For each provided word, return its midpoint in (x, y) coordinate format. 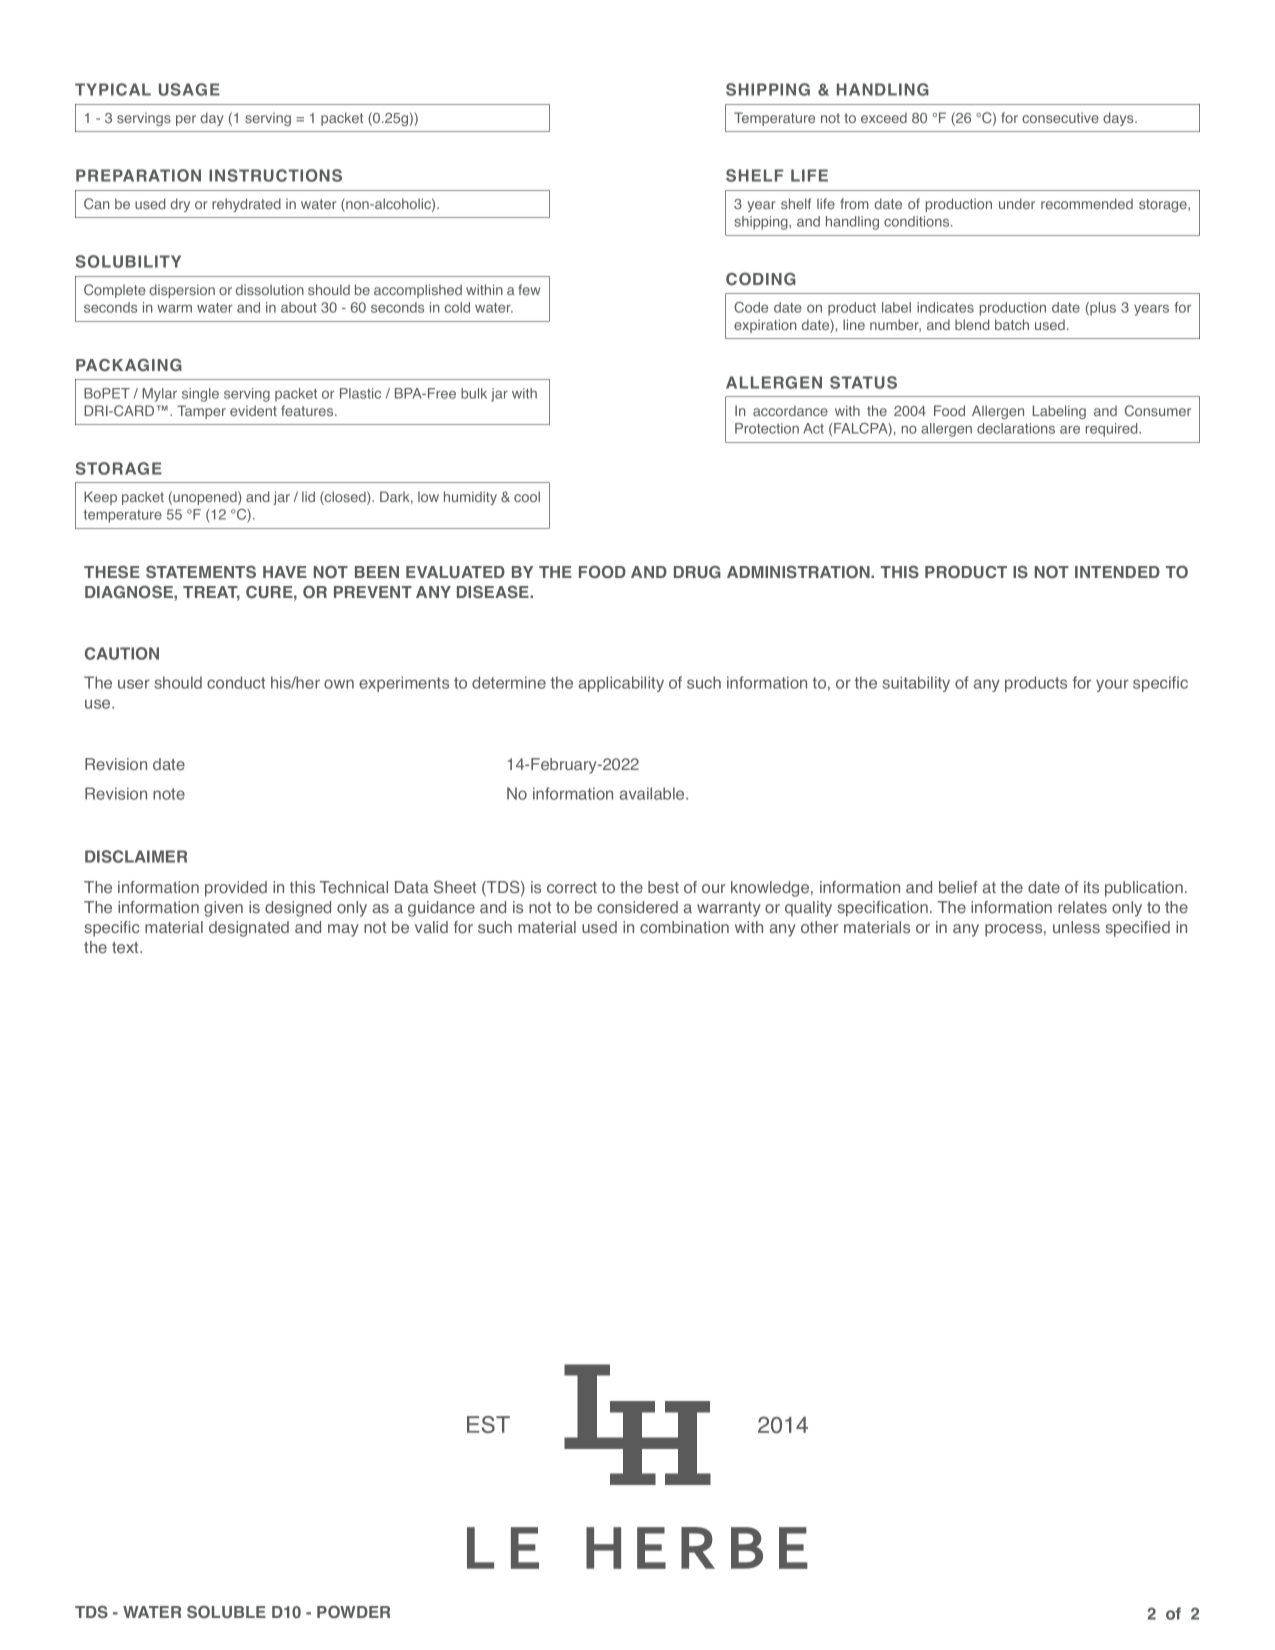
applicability (621, 684)
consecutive (1060, 117)
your (1112, 685)
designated (249, 929)
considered (637, 907)
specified (1137, 929)
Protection (767, 428)
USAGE (189, 89)
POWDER (353, 1612)
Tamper (201, 412)
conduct (236, 682)
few (529, 289)
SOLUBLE (226, 1612)
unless (1076, 927)
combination (684, 927)
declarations (1016, 428)
